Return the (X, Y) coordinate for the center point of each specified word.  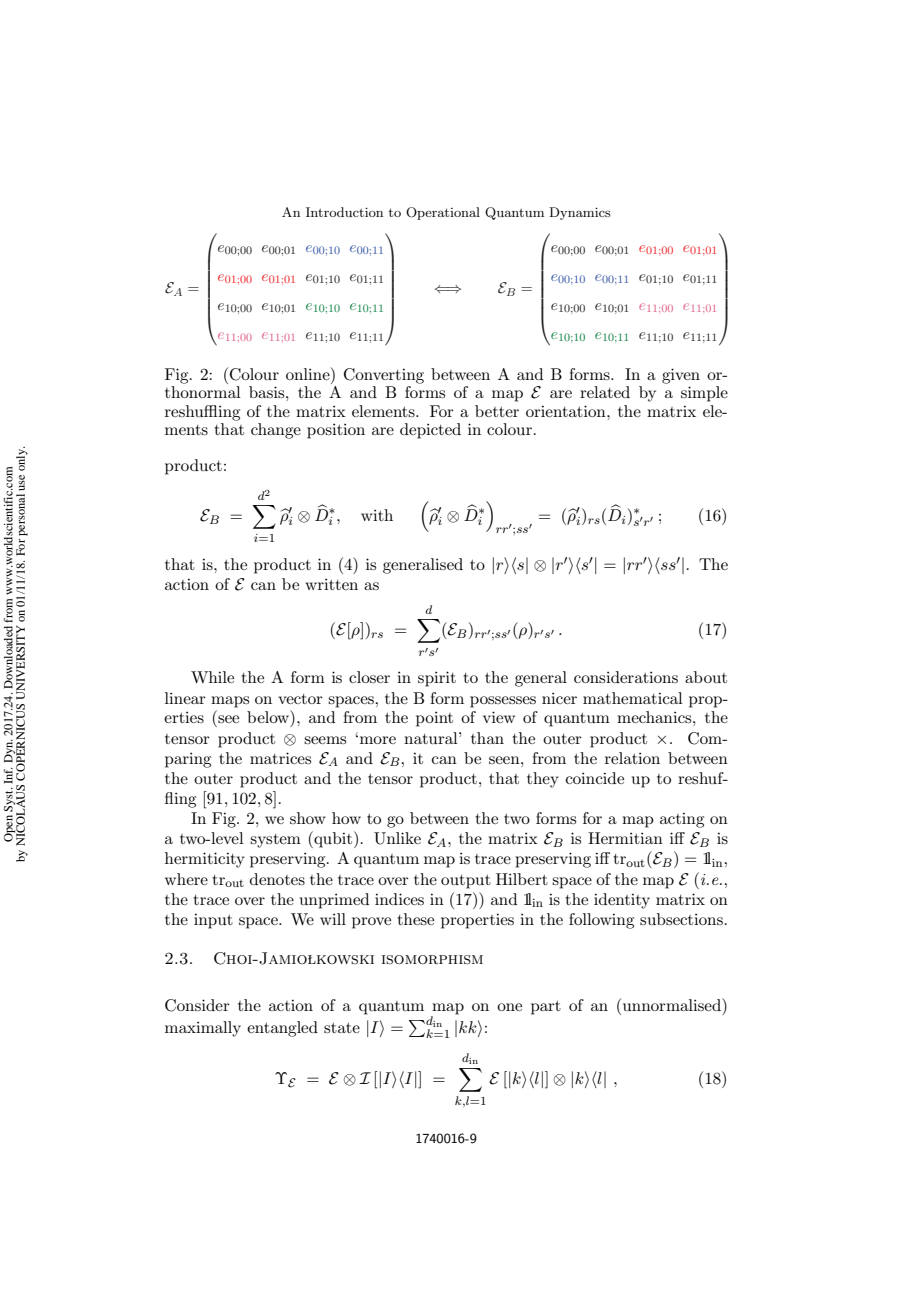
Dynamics (580, 213)
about (706, 677)
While (212, 677)
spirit (437, 679)
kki (470, 1028)
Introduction (344, 212)
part (546, 1008)
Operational (443, 213)
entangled (282, 1029)
